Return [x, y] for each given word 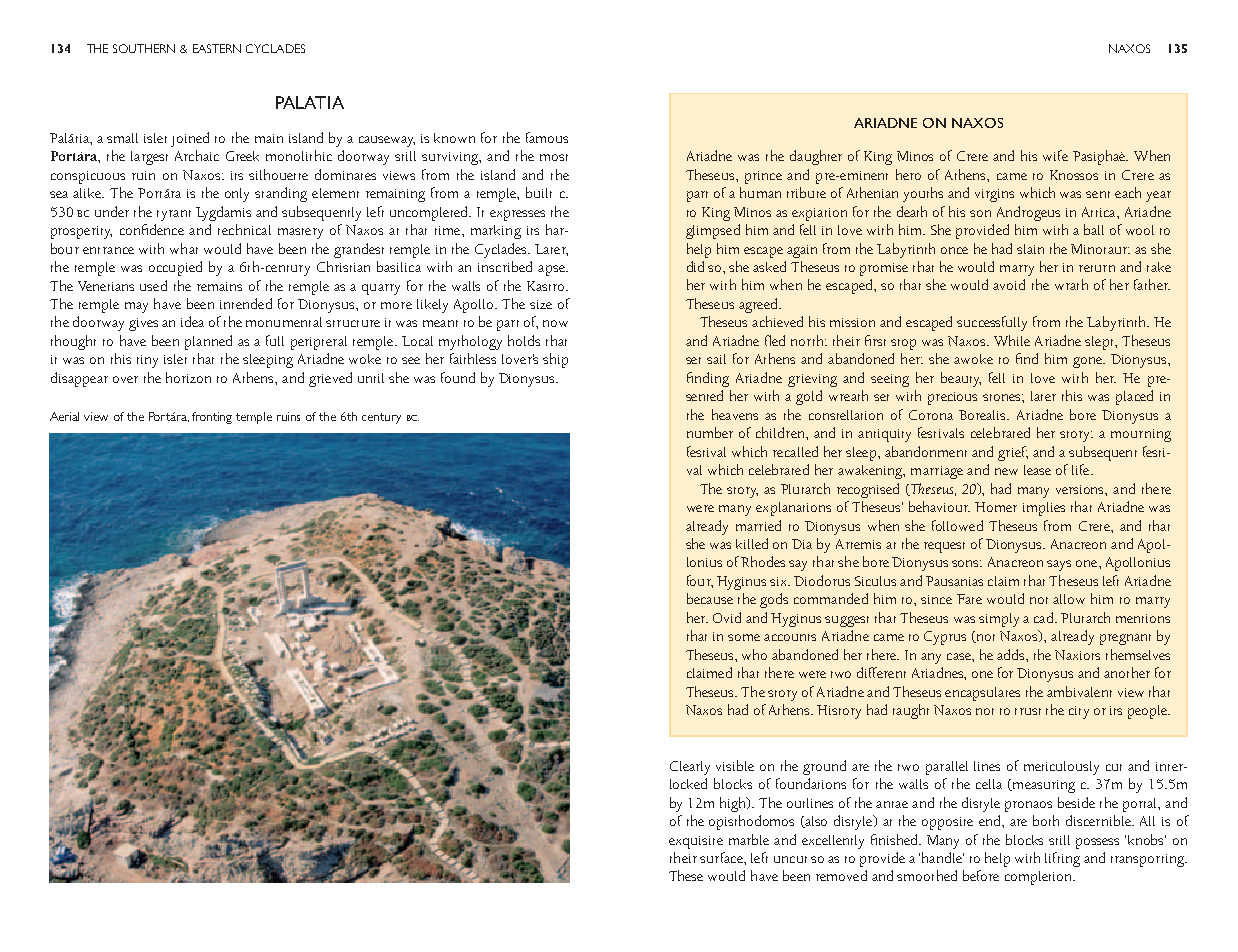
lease [1037, 470]
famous [547, 137]
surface [722, 857]
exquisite [696, 842]
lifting [1062, 859]
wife [1055, 155]
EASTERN [217, 48]
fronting [212, 418]
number [710, 432]
